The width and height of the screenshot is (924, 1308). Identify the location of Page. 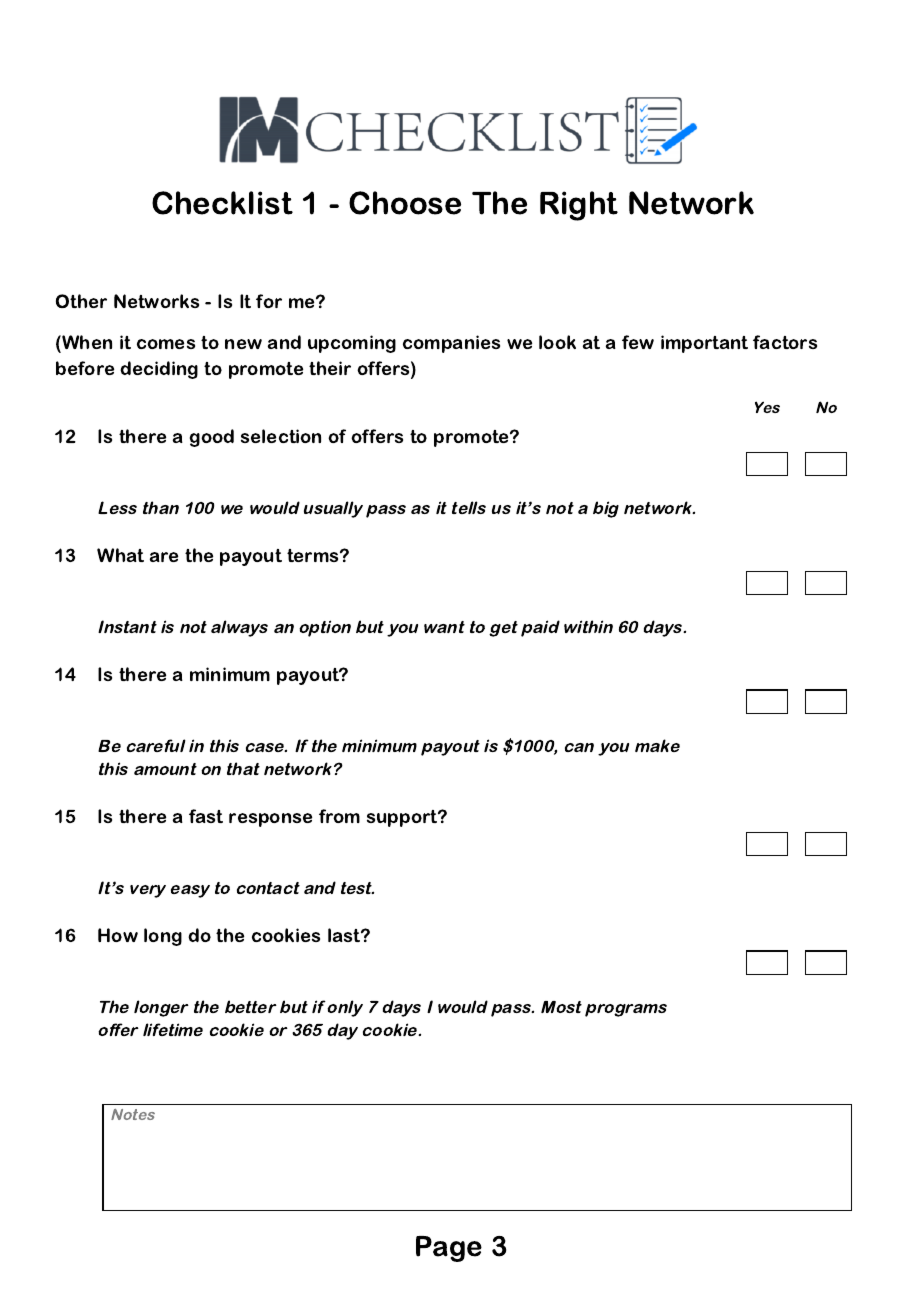
(449, 1249).
